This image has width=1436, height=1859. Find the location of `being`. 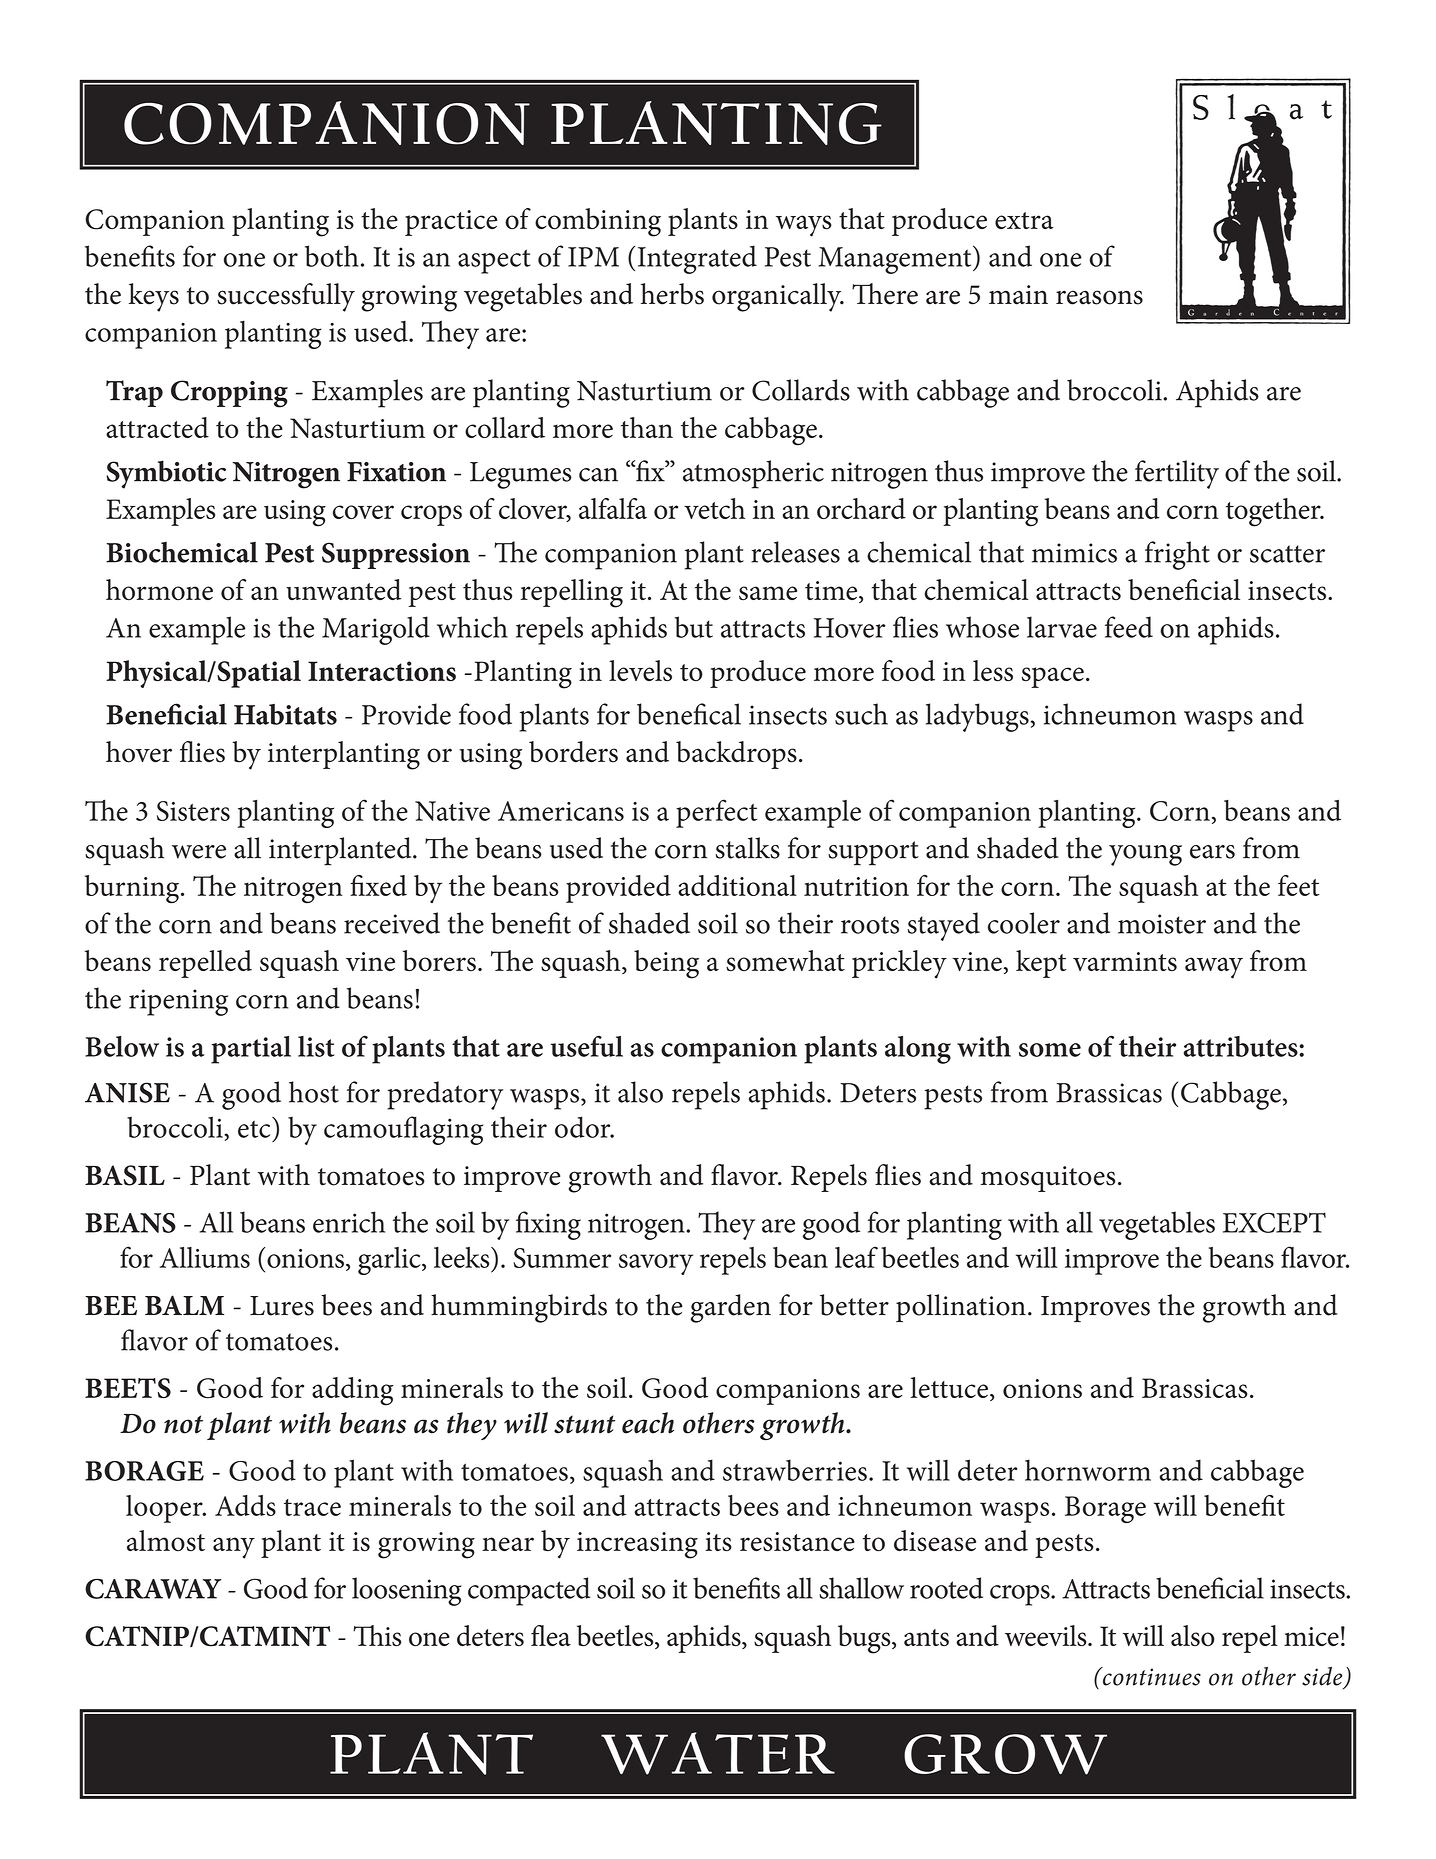

being is located at coordinates (666, 964).
